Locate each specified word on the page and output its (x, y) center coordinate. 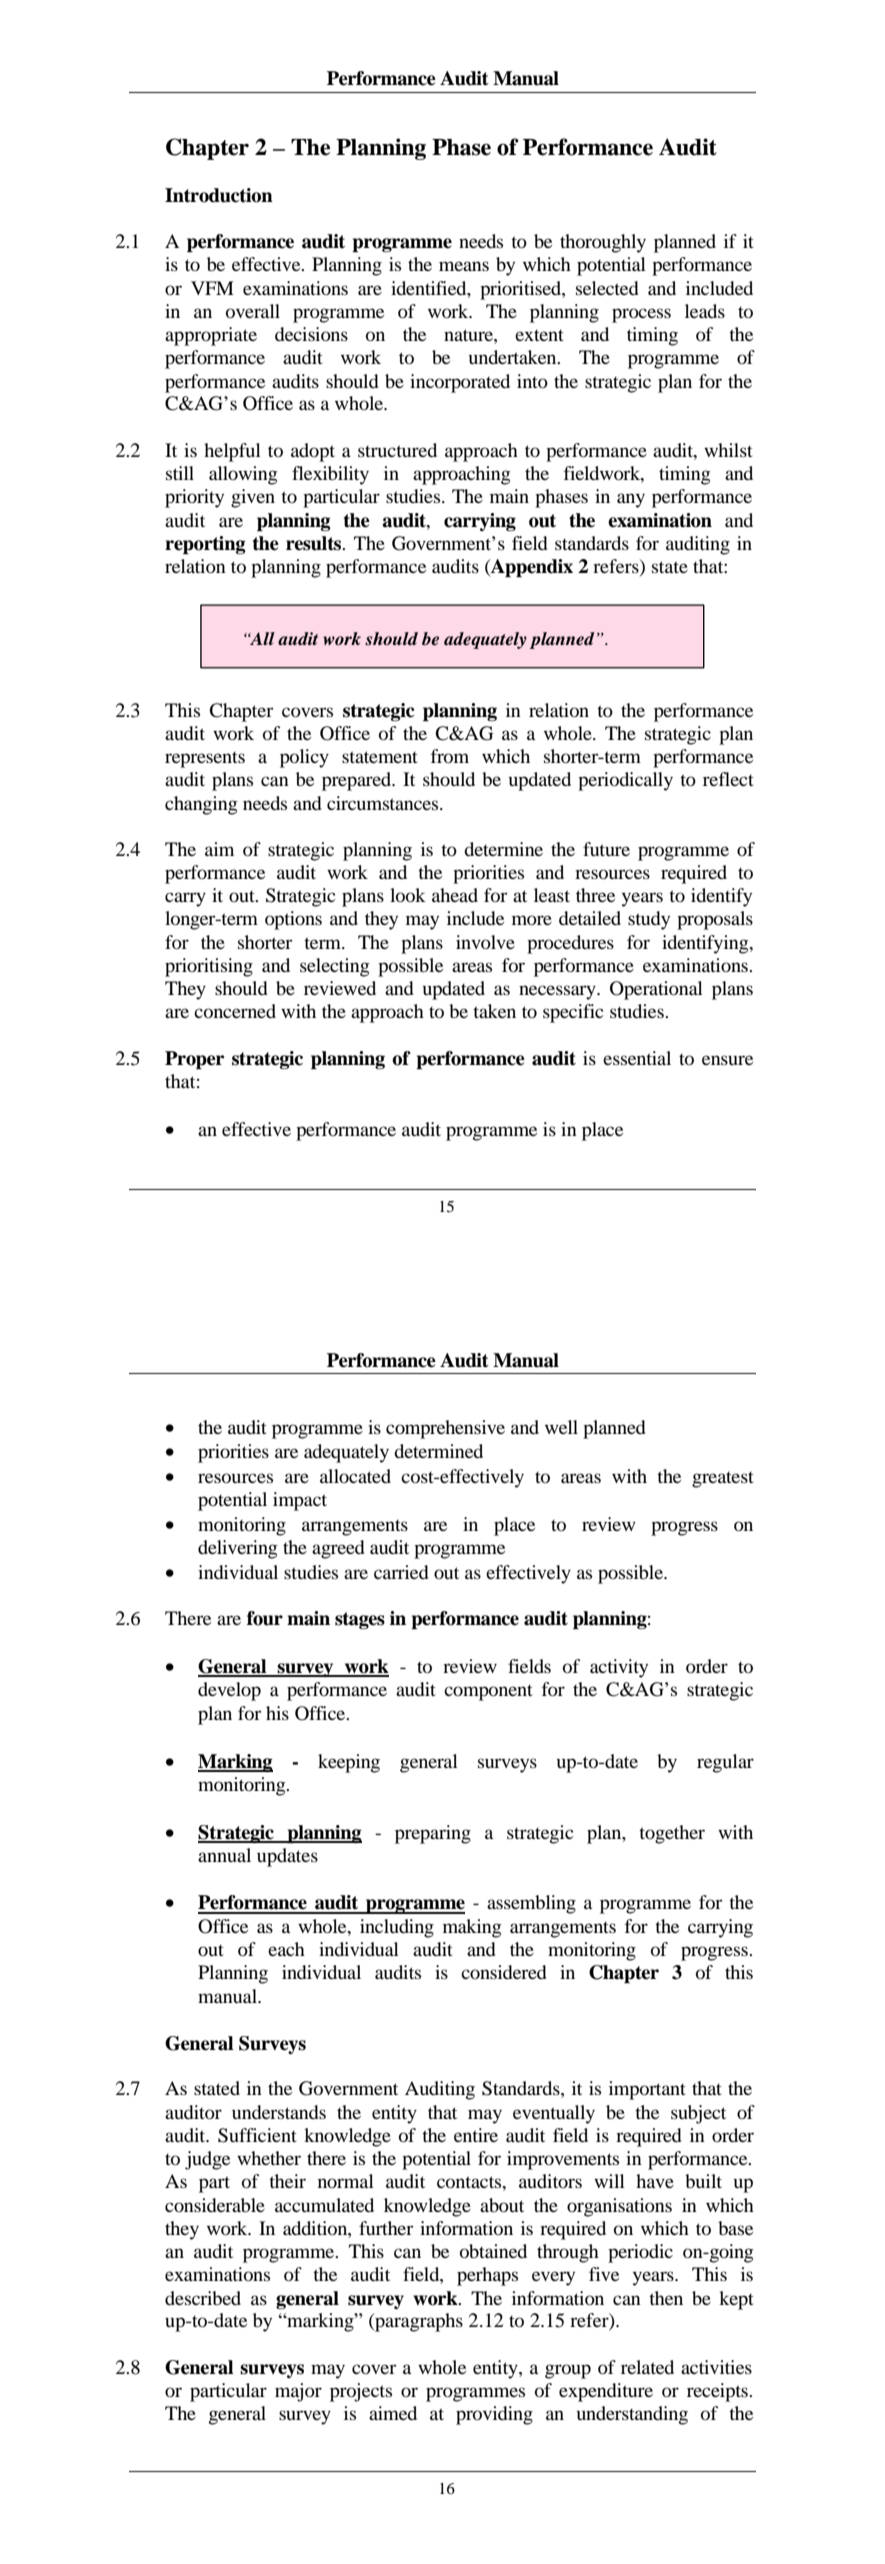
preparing (433, 1834)
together (672, 1834)
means (464, 266)
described (203, 2298)
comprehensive (445, 1429)
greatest (723, 1480)
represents (205, 760)
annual (224, 1855)
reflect (728, 779)
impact (300, 1501)
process (641, 315)
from (450, 756)
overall (253, 311)
